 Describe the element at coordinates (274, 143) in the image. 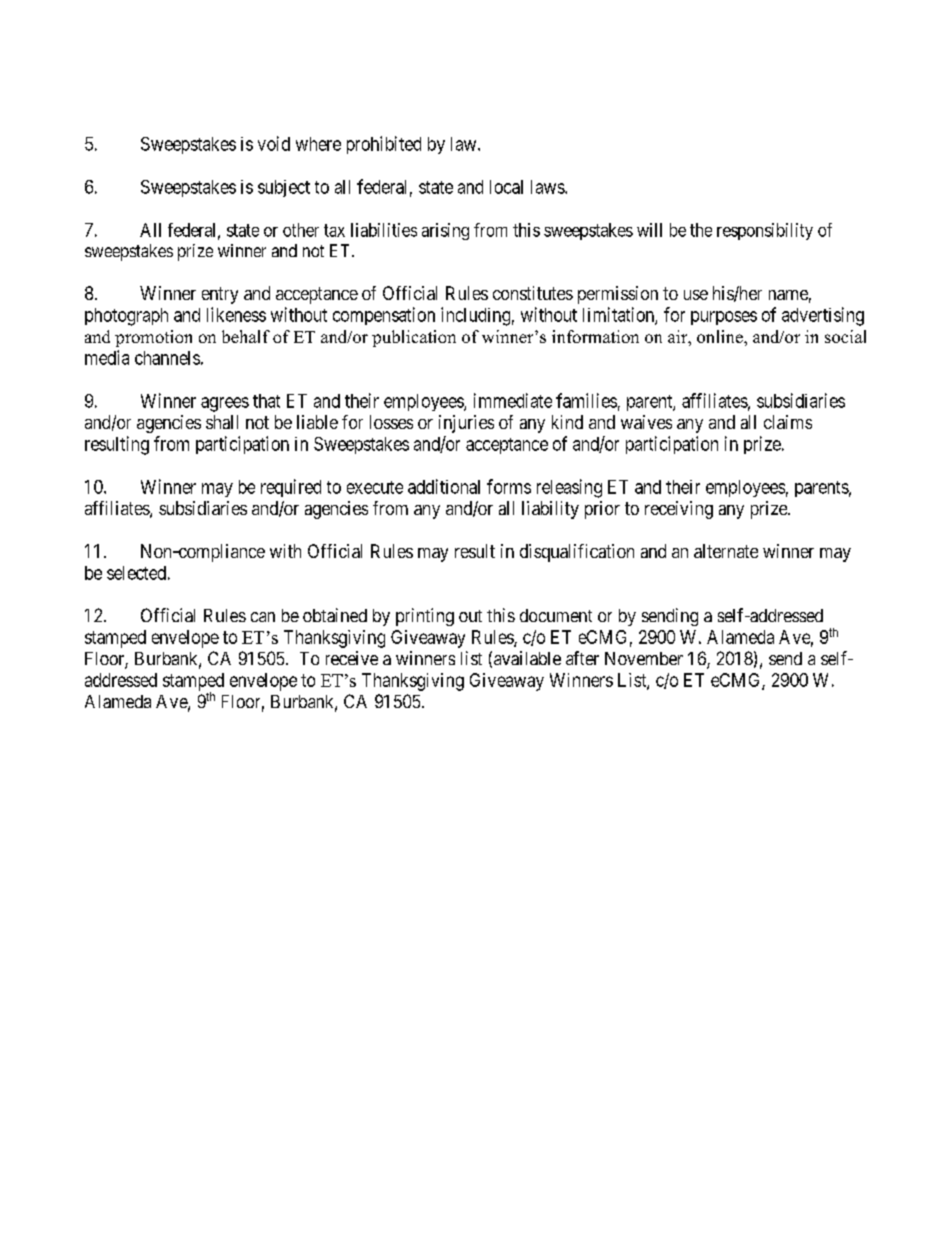

I see `void` at that location.
